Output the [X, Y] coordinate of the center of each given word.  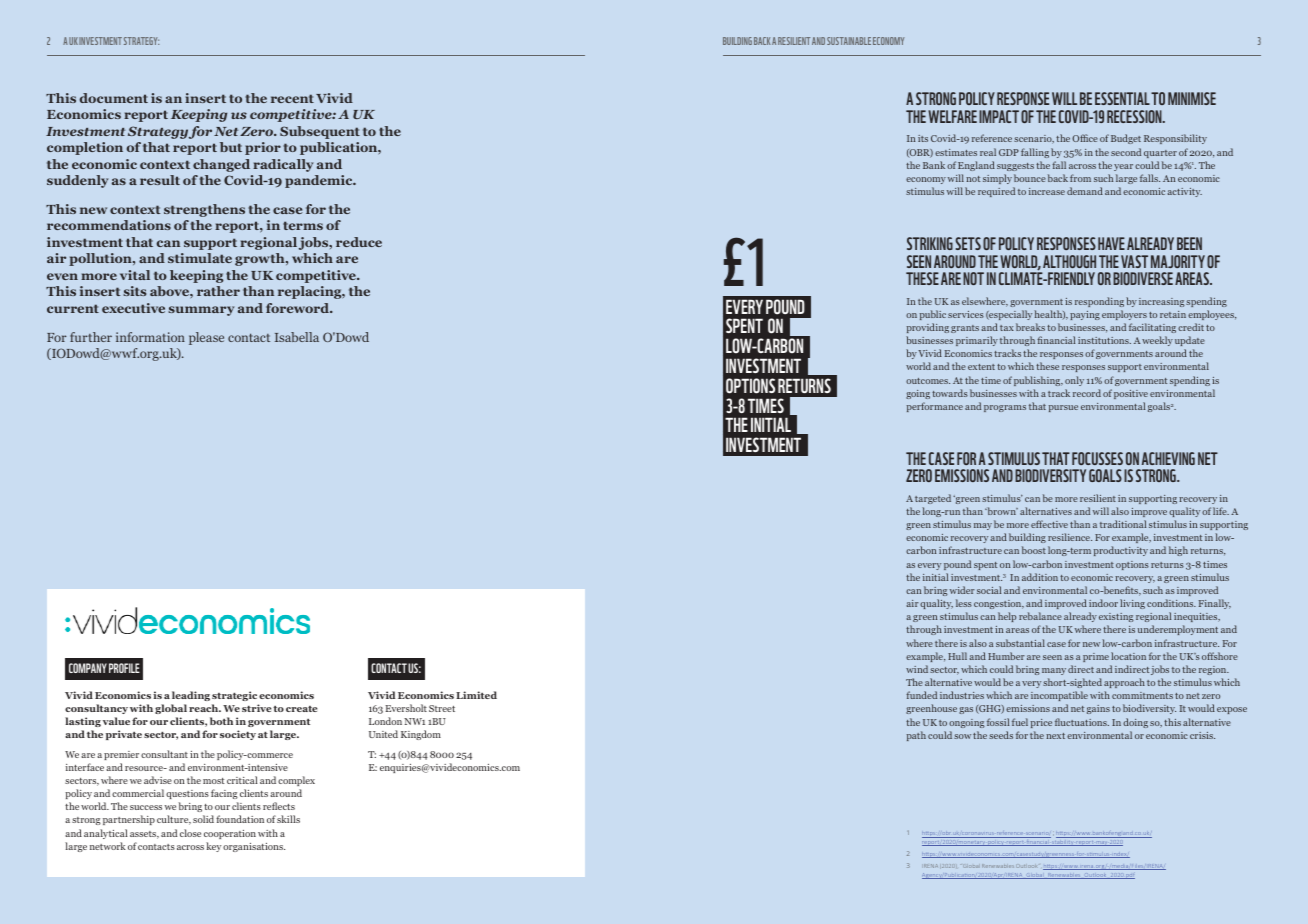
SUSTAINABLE [849, 41]
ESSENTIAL [1122, 98]
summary [201, 311]
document [114, 98]
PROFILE [124, 668]
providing [928, 328]
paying [1085, 315]
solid [203, 819]
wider [962, 590]
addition [1040, 577]
